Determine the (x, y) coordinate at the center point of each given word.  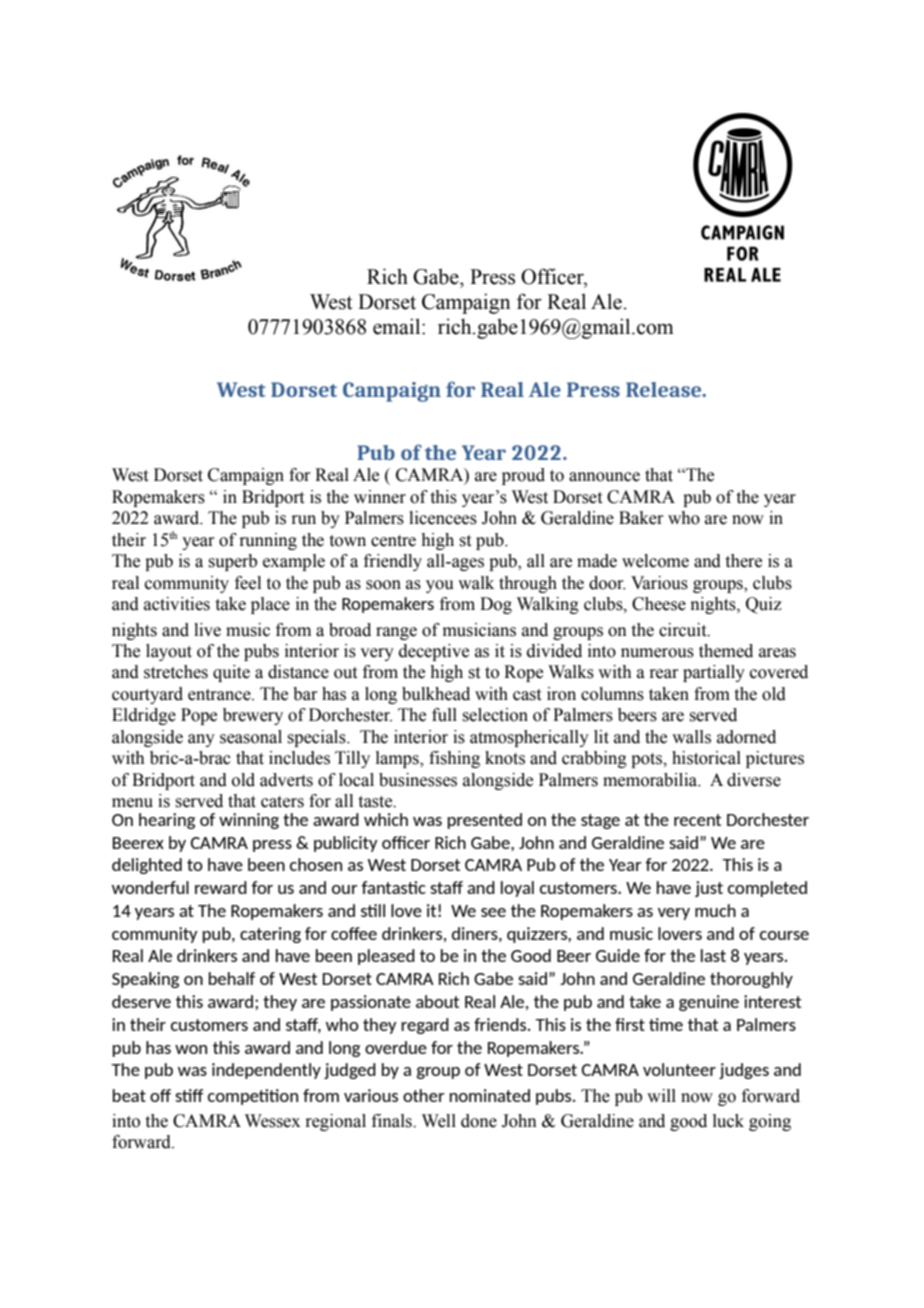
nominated (489, 1095)
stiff (189, 1095)
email (398, 326)
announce (604, 477)
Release (665, 389)
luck (728, 1121)
